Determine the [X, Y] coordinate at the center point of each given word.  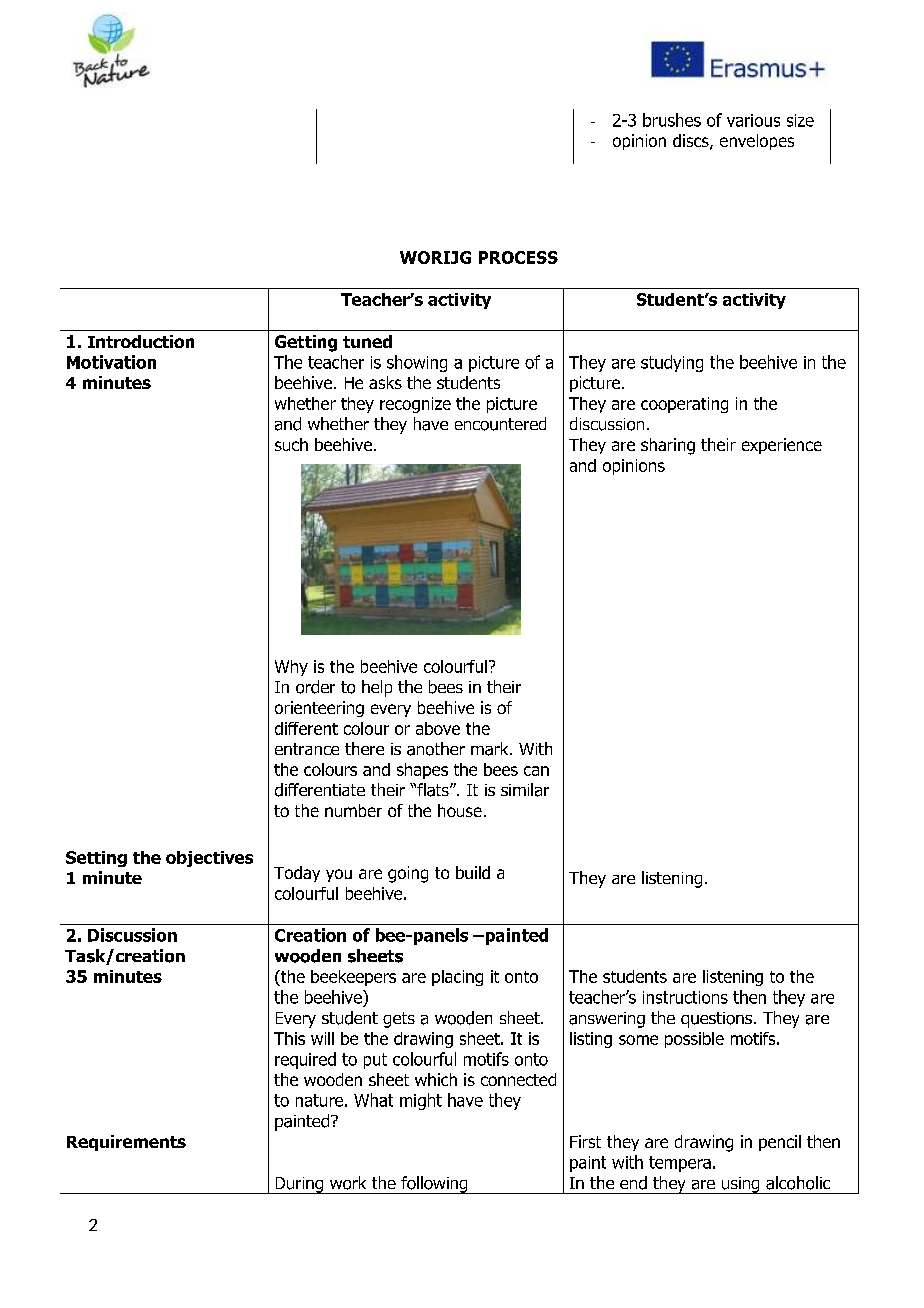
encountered [500, 424]
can [536, 771]
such [291, 444]
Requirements [126, 1143]
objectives [209, 859]
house [460, 810]
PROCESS [518, 257]
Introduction [141, 341]
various [753, 120]
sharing [668, 446]
